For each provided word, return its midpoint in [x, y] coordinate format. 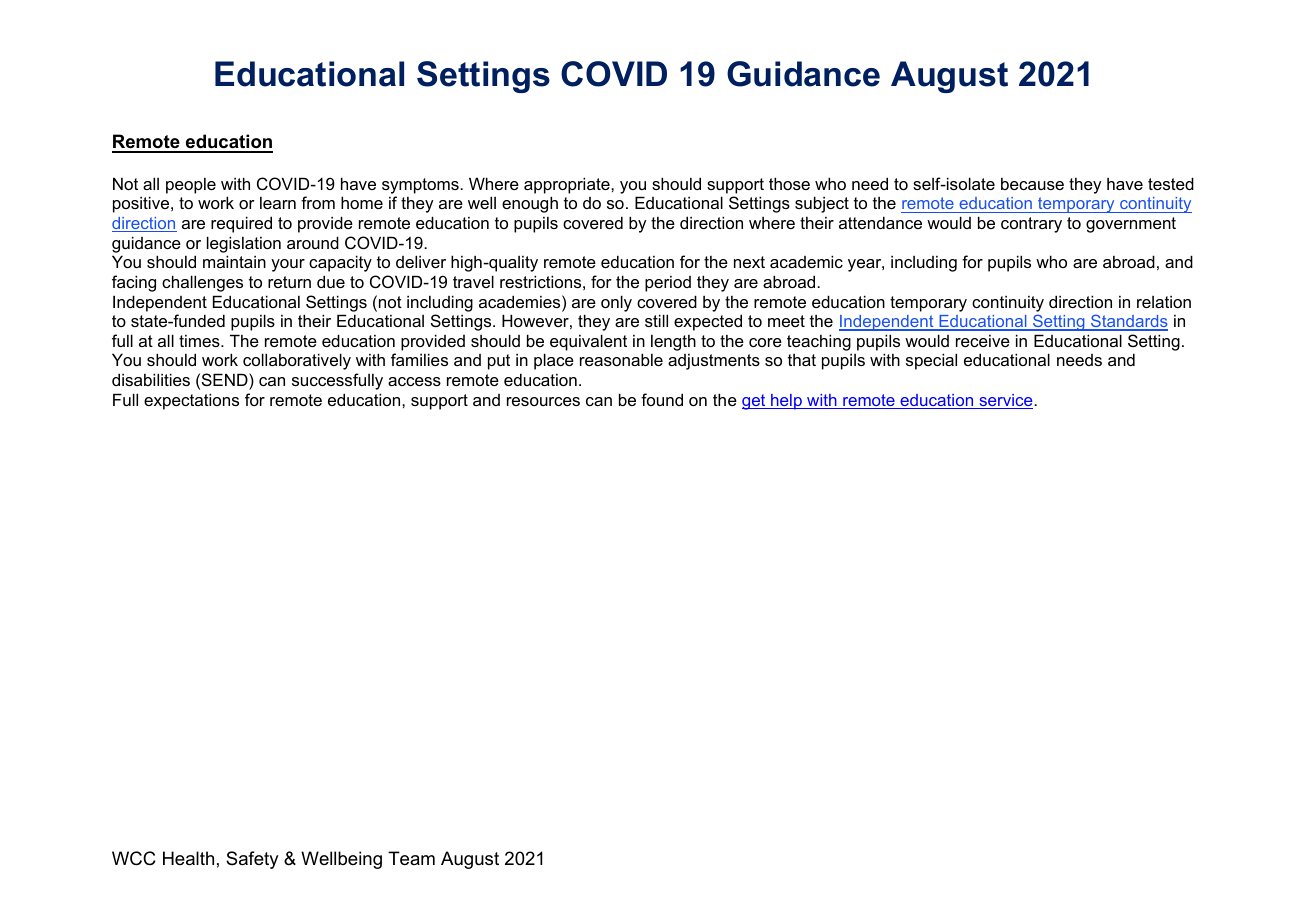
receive [983, 341]
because [1032, 184]
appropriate [568, 185]
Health [188, 858]
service [1006, 401]
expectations [191, 401]
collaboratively [297, 361]
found [662, 399]
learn [278, 203]
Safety [252, 860]
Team [411, 858]
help [786, 402]
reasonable [621, 359]
